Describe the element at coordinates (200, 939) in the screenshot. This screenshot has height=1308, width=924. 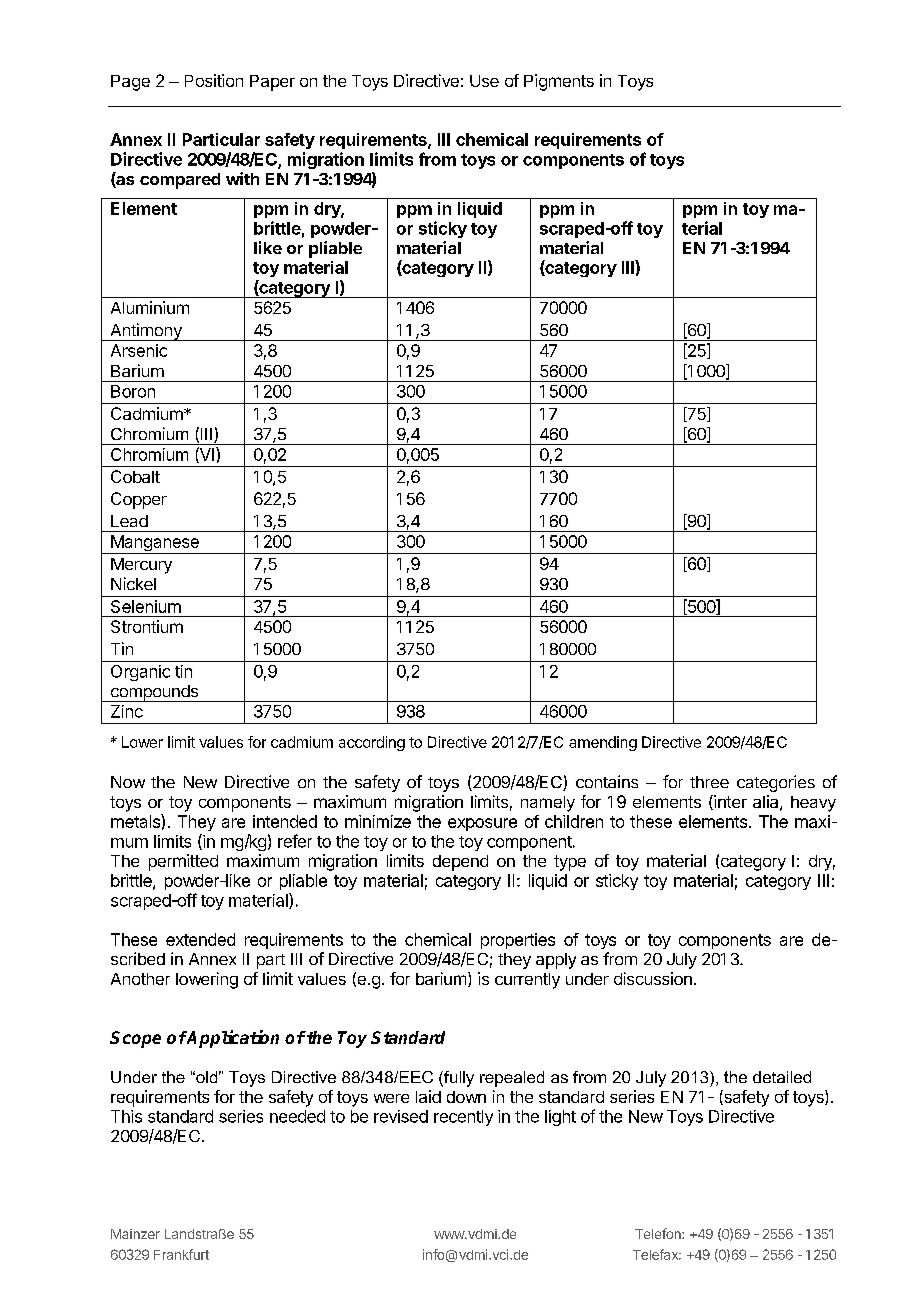
I see `extended` at that location.
